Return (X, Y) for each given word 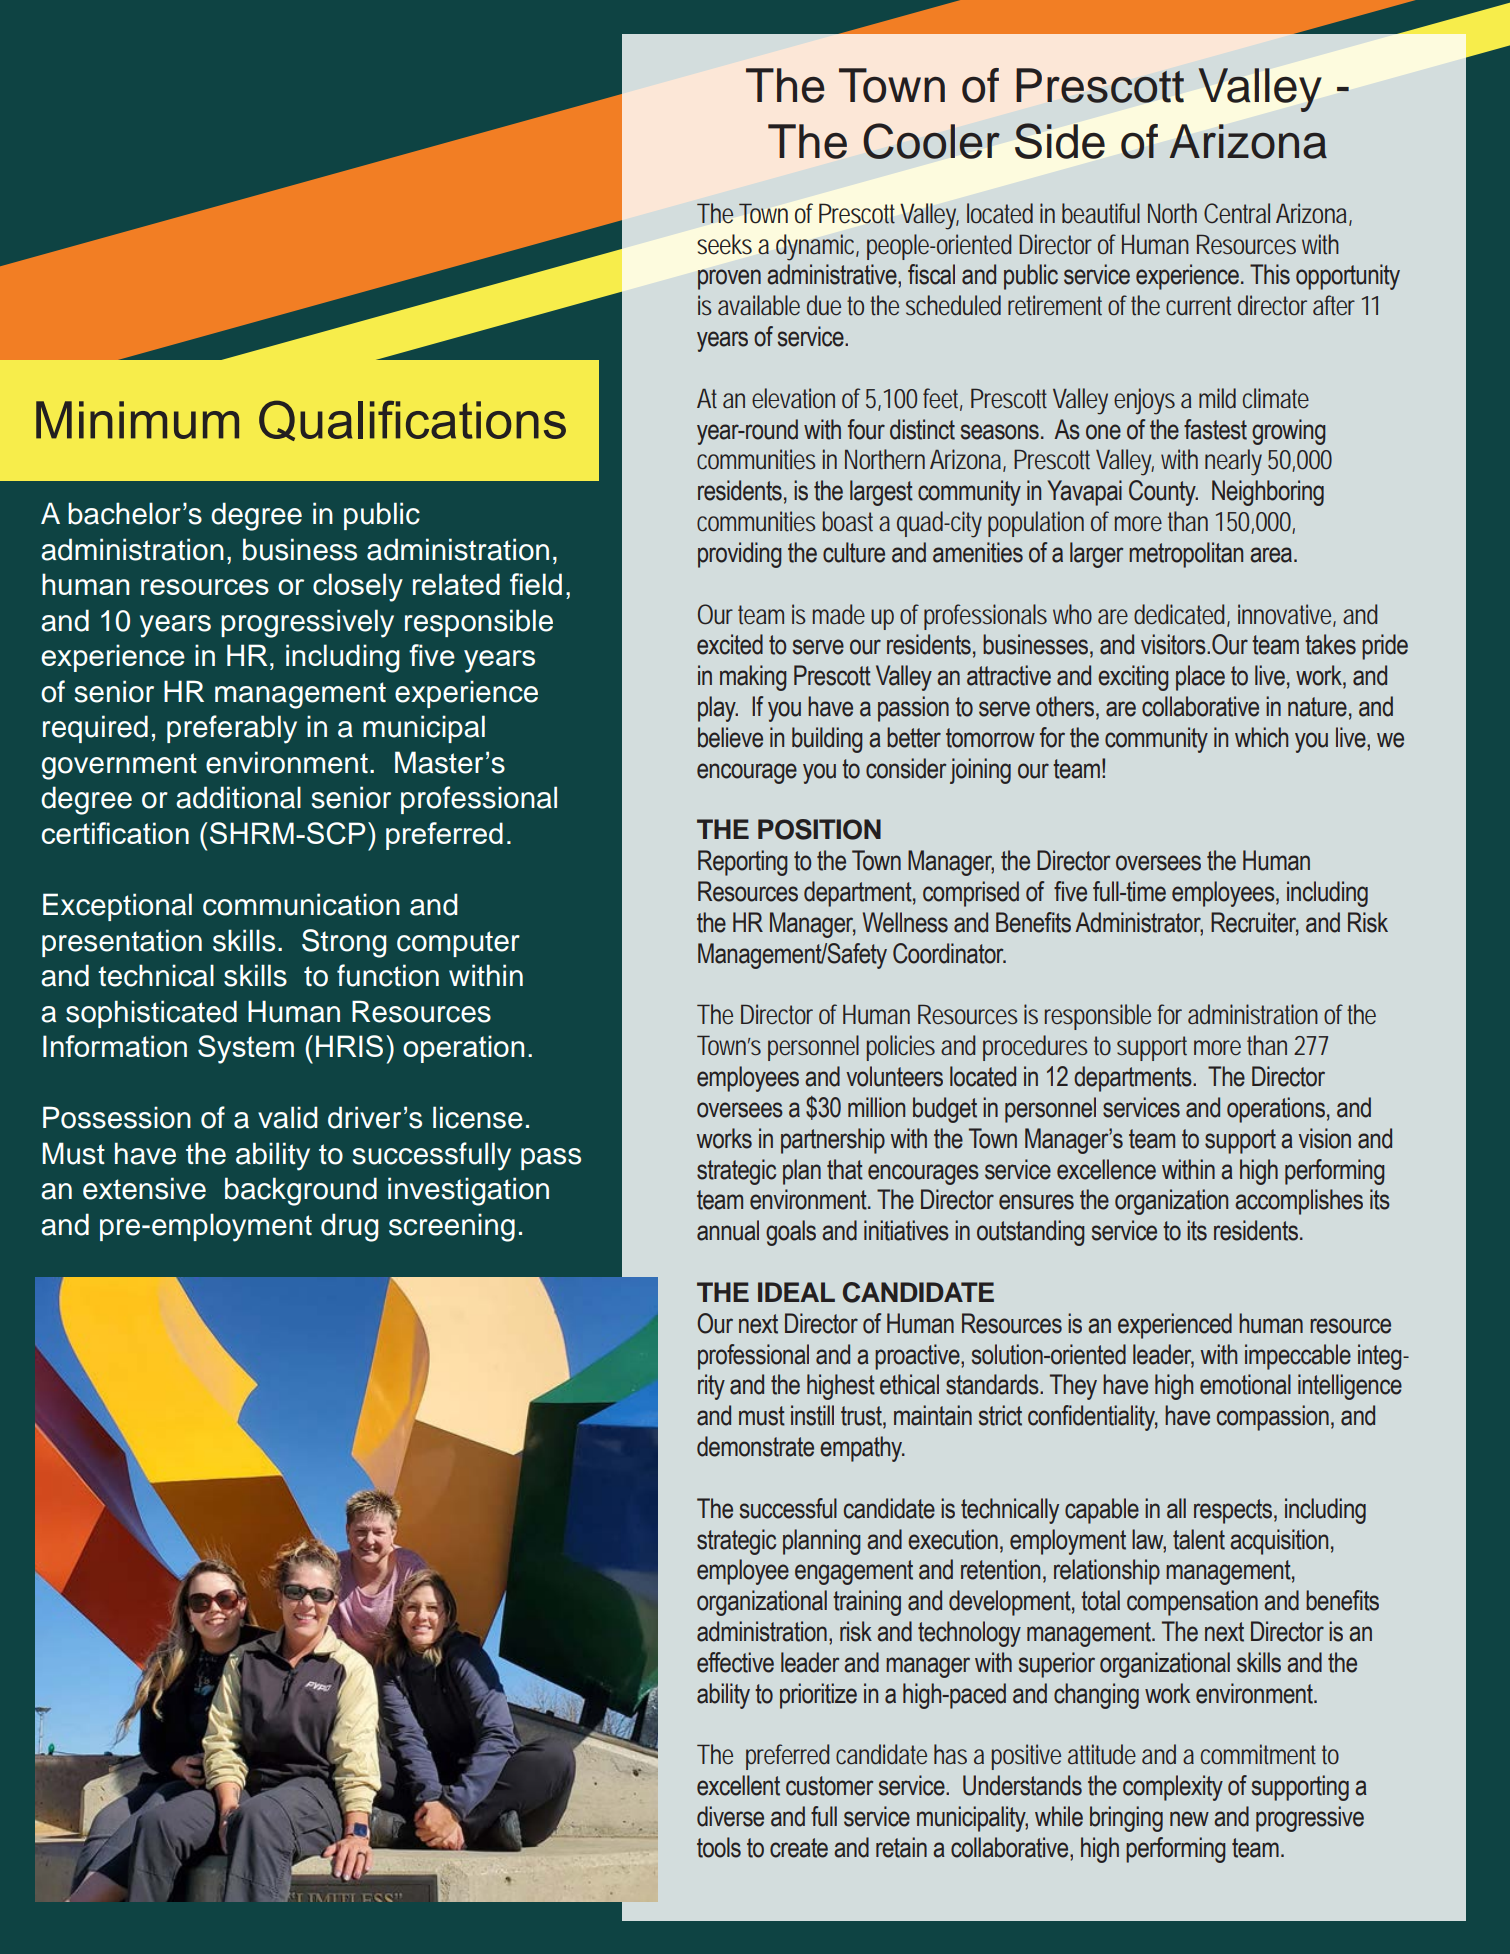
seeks (724, 244)
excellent (738, 1785)
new (1189, 1819)
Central (1237, 213)
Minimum (137, 420)
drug (350, 1227)
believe (730, 737)
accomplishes (1299, 1202)
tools (719, 1847)
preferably (232, 729)
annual (728, 1230)
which (1261, 737)
